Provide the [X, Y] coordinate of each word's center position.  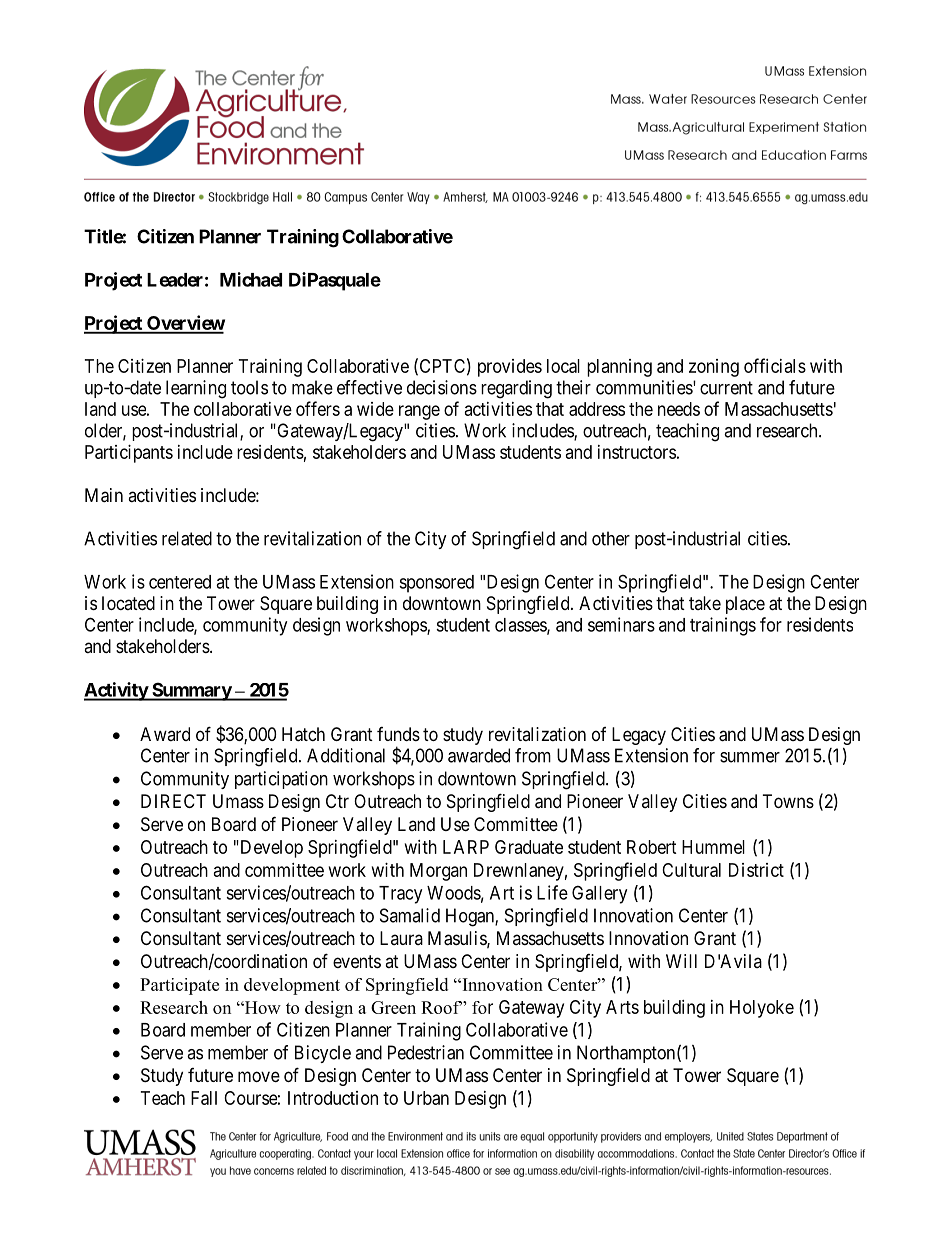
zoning [714, 368]
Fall [204, 1098]
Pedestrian [426, 1052]
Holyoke [762, 1009]
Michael [251, 279]
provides [510, 368]
